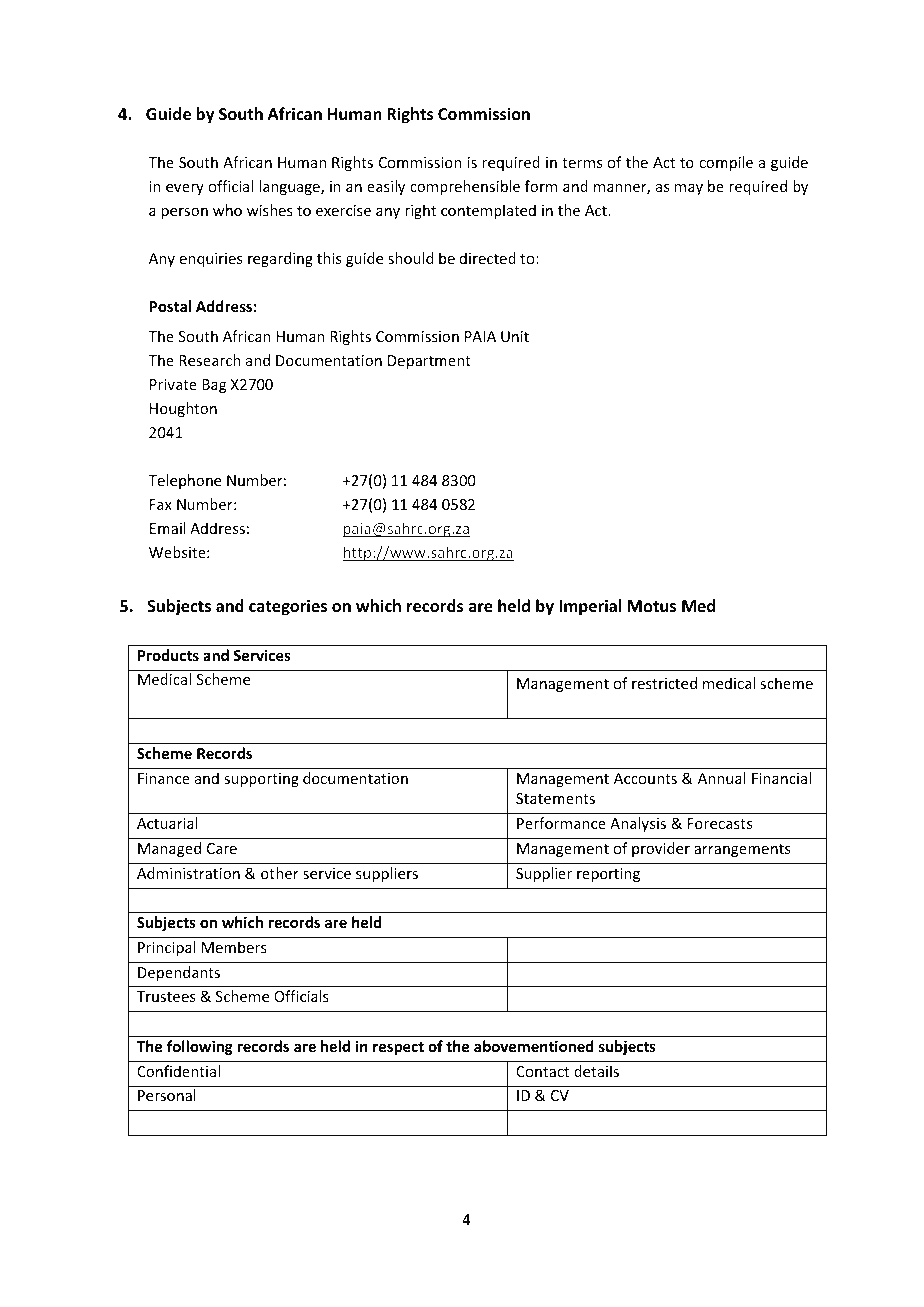  Describe the element at coordinates (168, 655) in the screenshot. I see `Products` at that location.
